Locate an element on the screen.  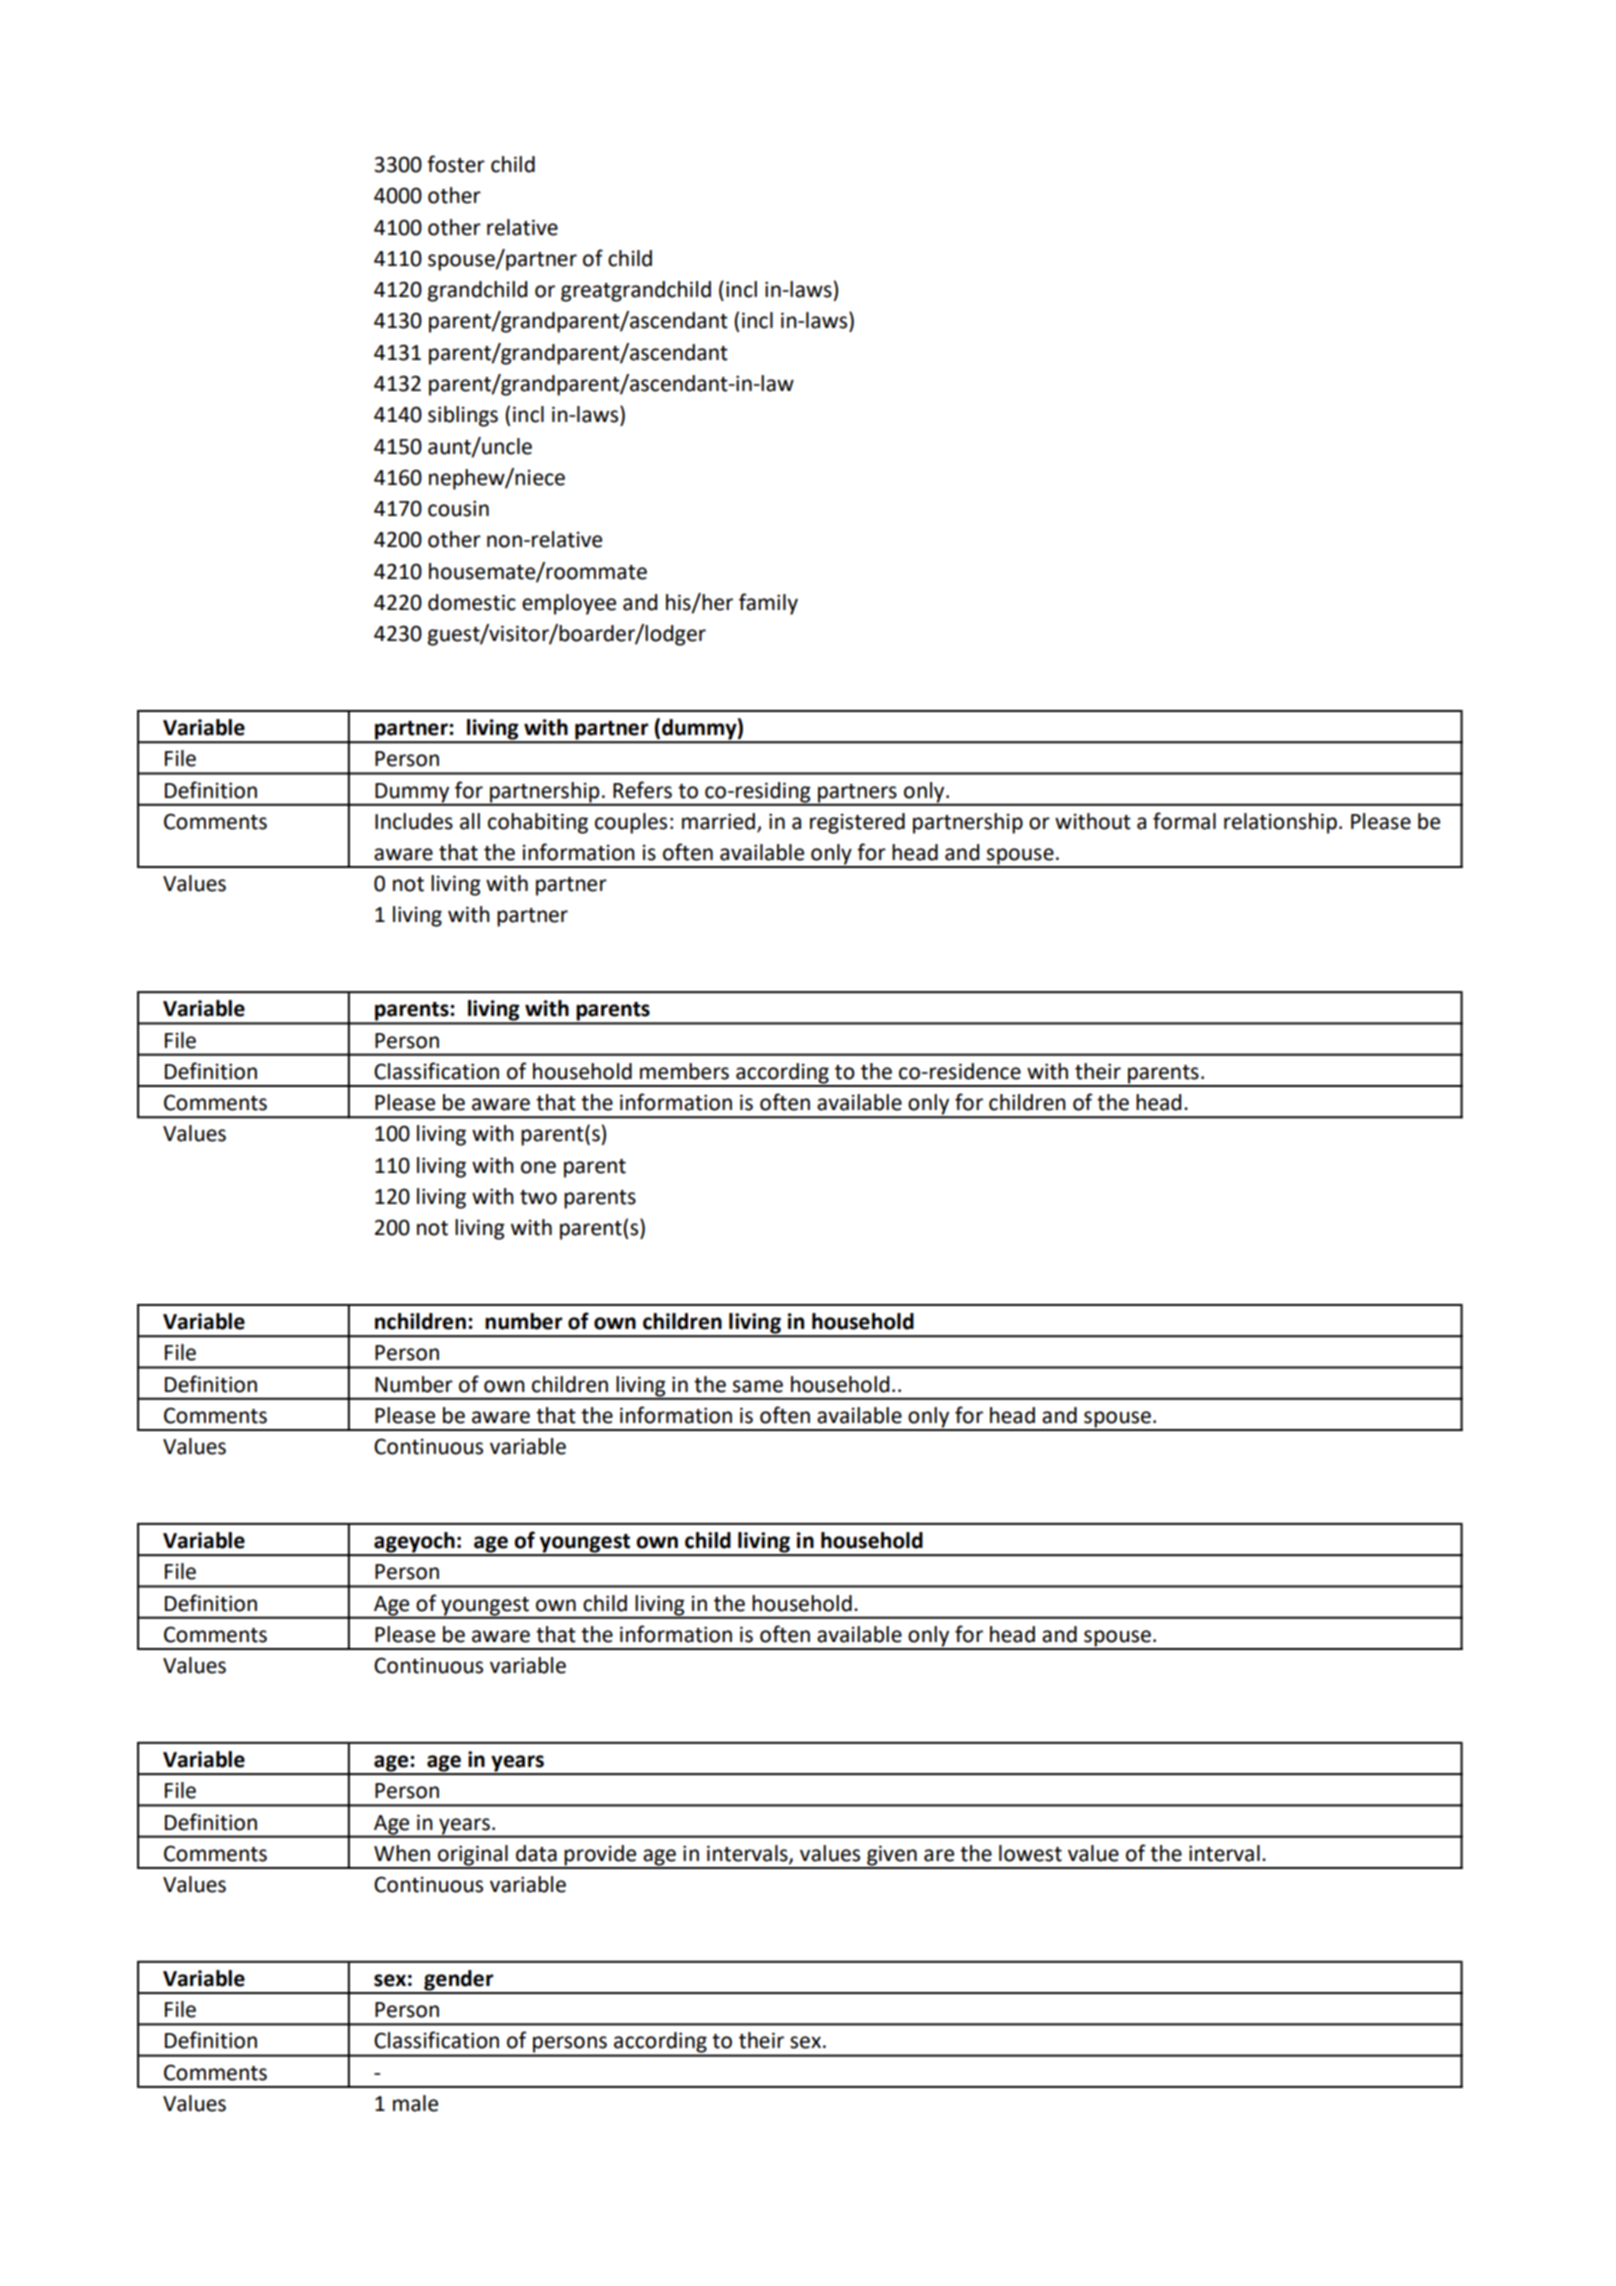
foster is located at coordinates (456, 164).
